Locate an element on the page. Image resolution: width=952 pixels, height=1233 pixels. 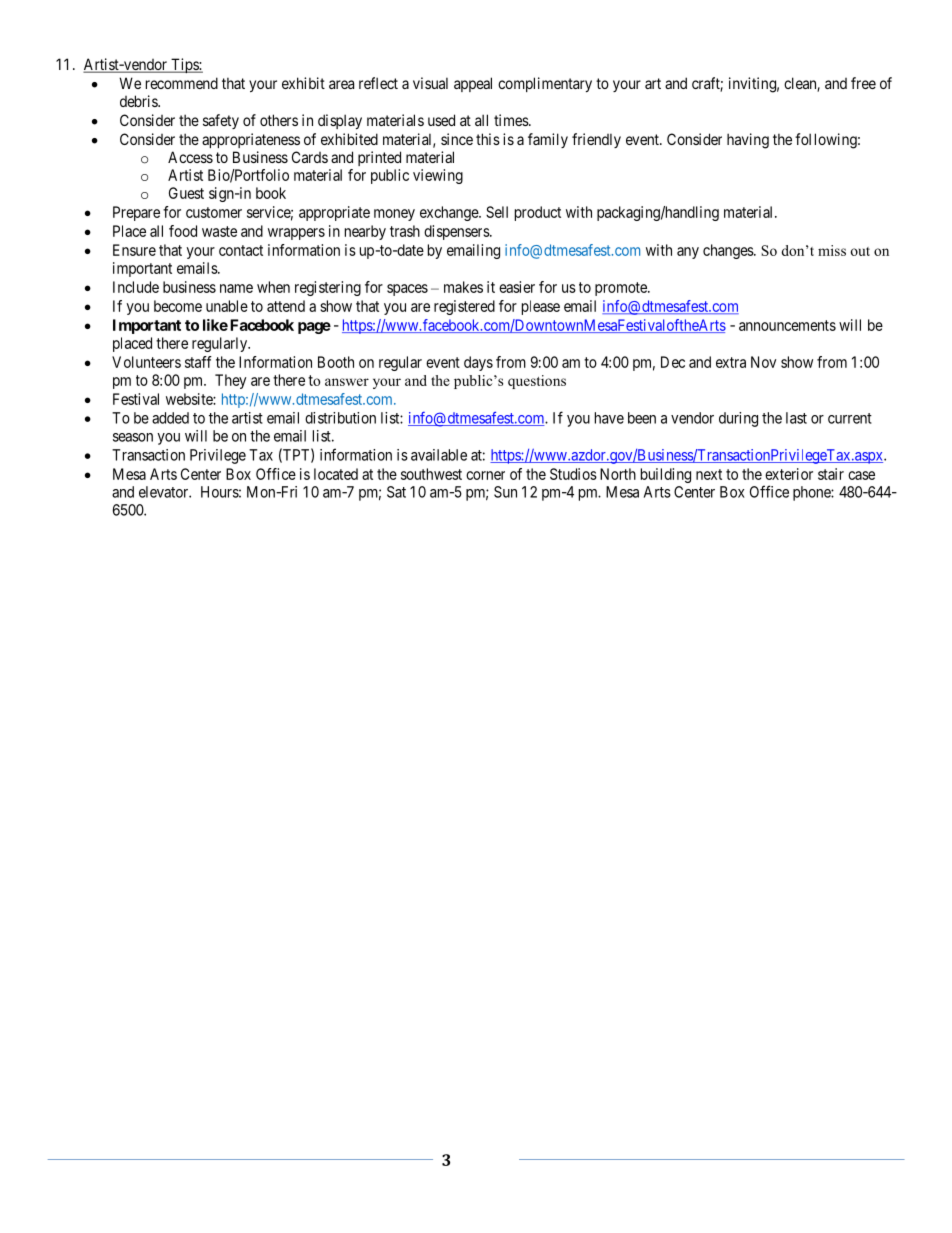
questions is located at coordinates (537, 382).
